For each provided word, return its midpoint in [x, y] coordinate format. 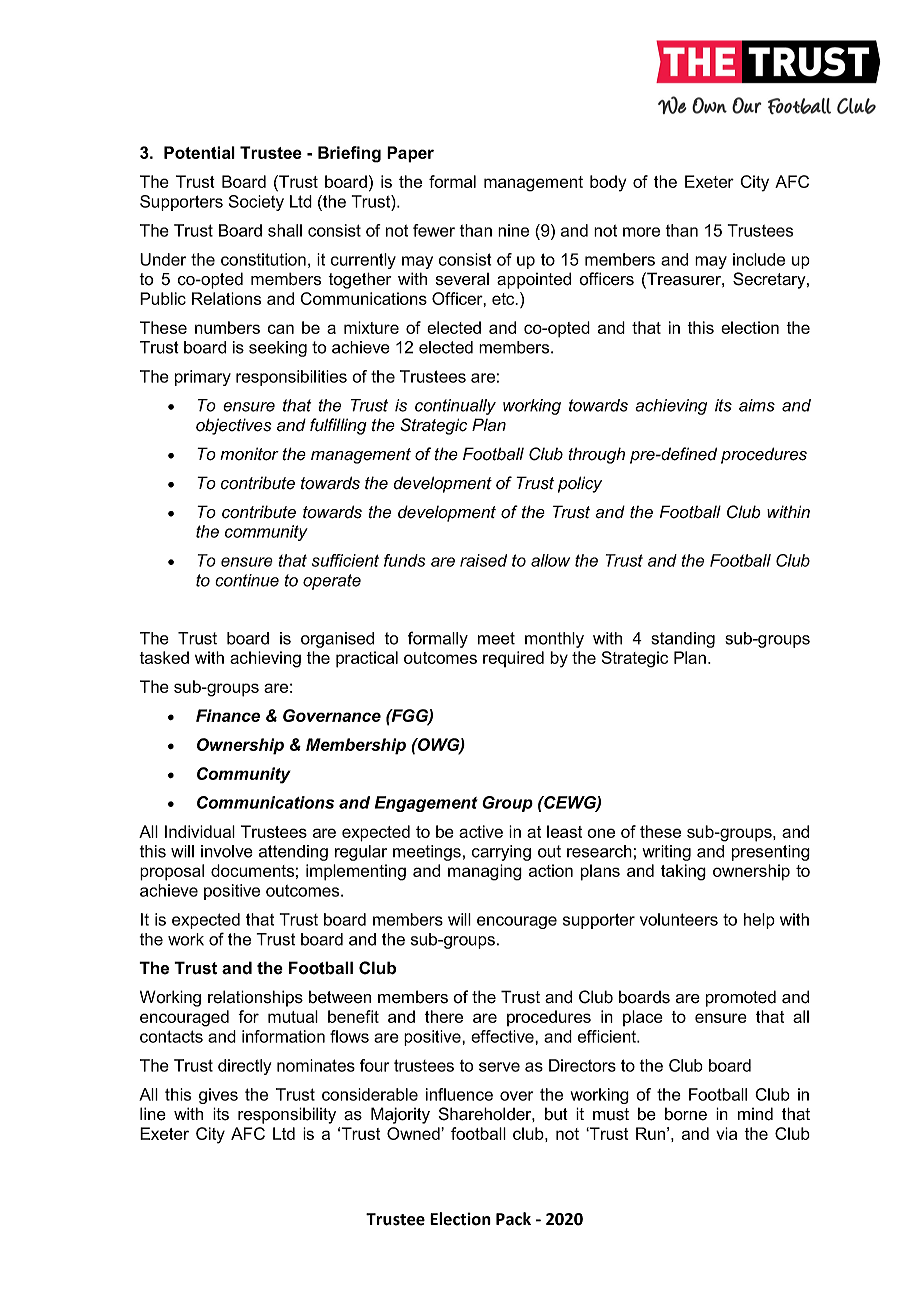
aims [757, 405]
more [641, 232]
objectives [233, 426]
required [513, 659]
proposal [172, 872]
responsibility [287, 1115]
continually [455, 407]
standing [683, 640]
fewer [434, 230]
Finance [228, 715]
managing [485, 872]
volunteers [679, 919]
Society [256, 203]
